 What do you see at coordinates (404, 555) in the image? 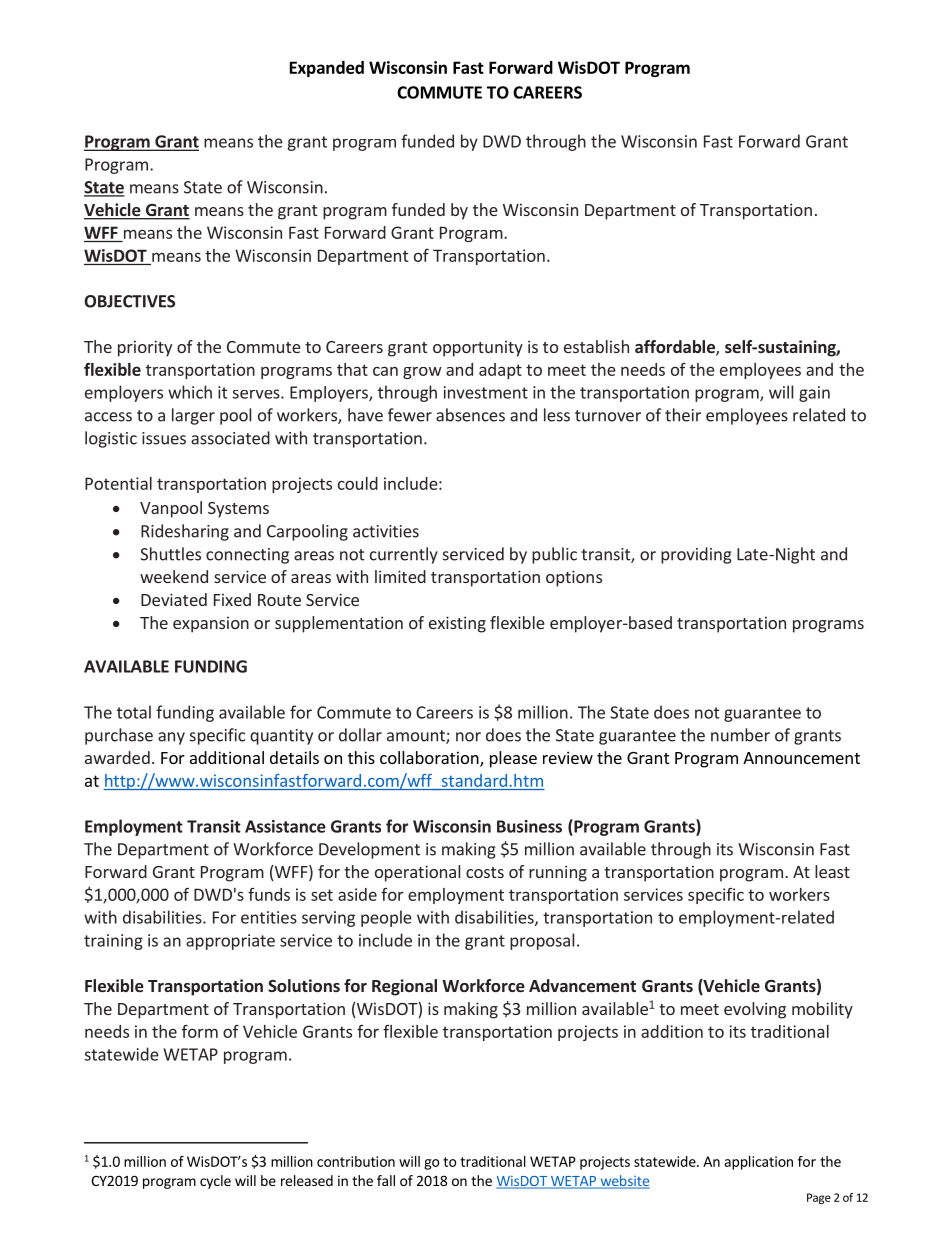
I see `currently` at bounding box center [404, 555].
